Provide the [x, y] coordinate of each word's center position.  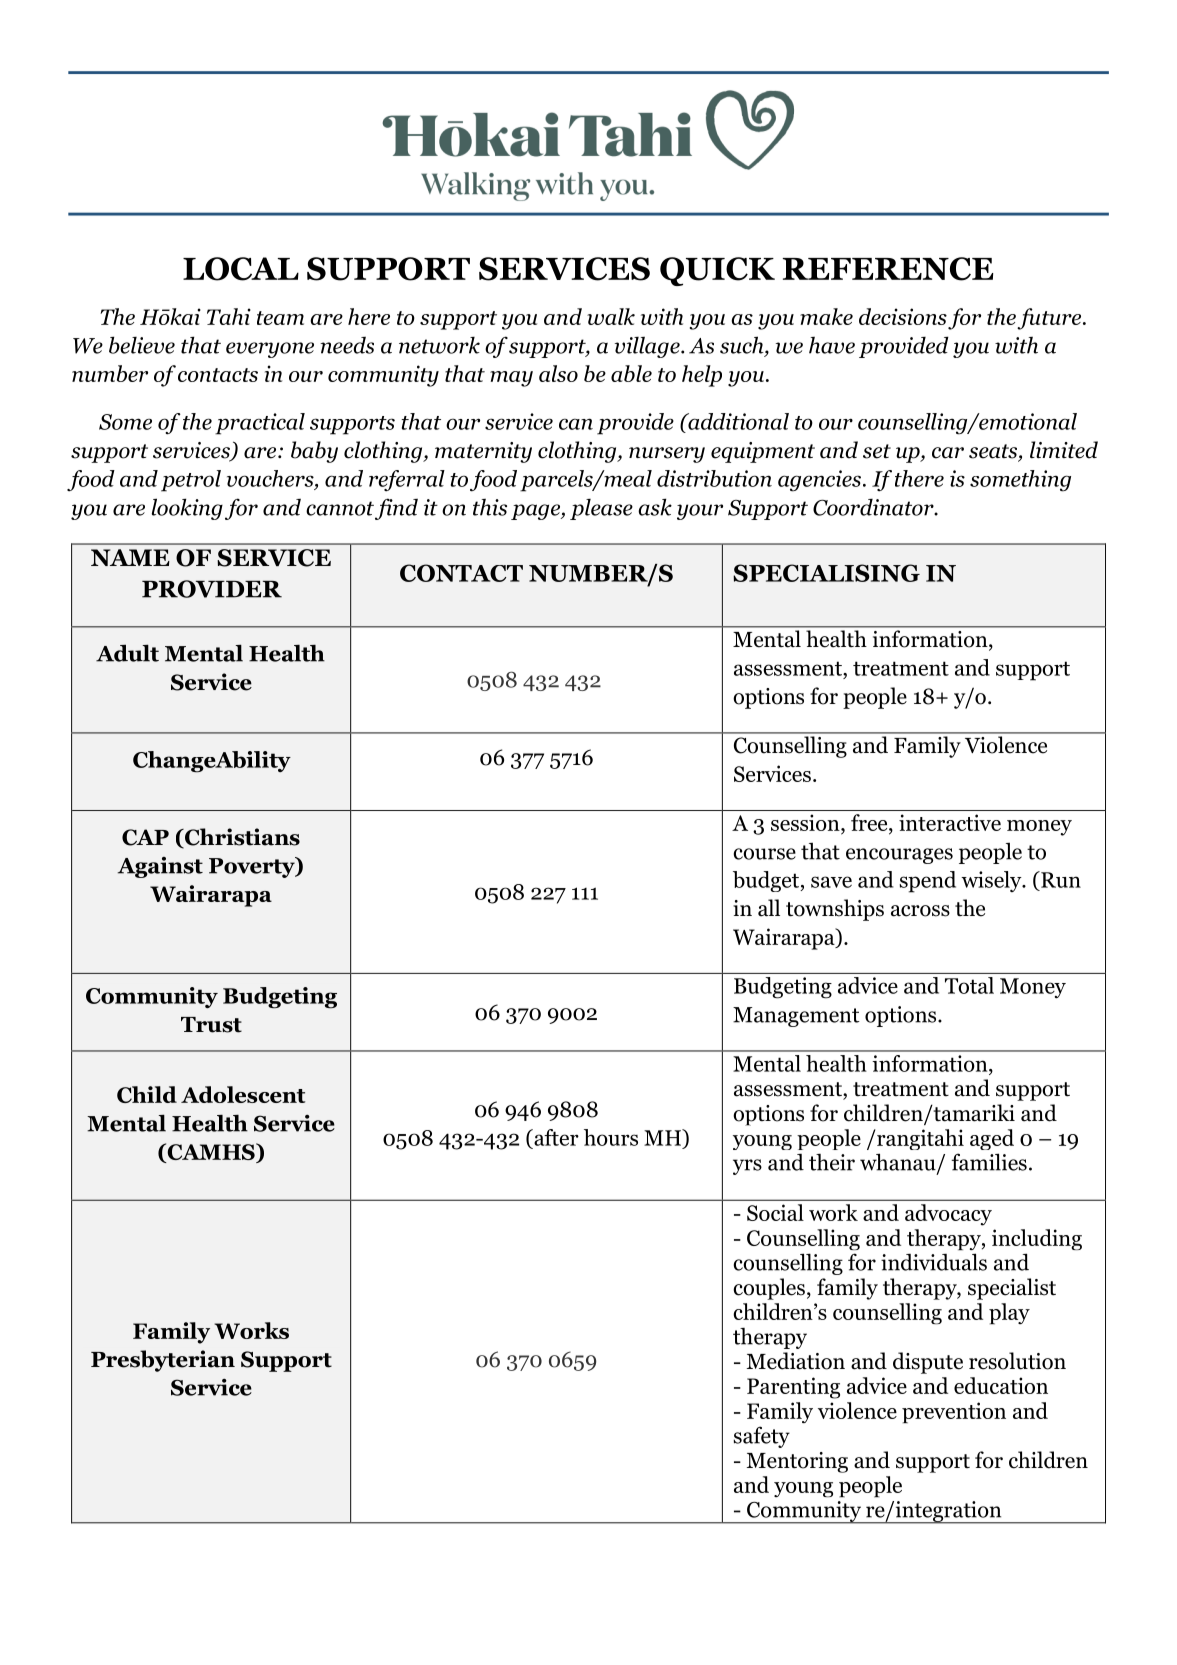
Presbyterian [163, 1361]
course [764, 854]
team [280, 318]
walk [611, 316]
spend [927, 882]
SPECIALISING [826, 573]
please [601, 509]
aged [992, 1139]
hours [611, 1137]
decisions [903, 316]
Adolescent [243, 1094]
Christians [241, 838]
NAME [130, 557]
